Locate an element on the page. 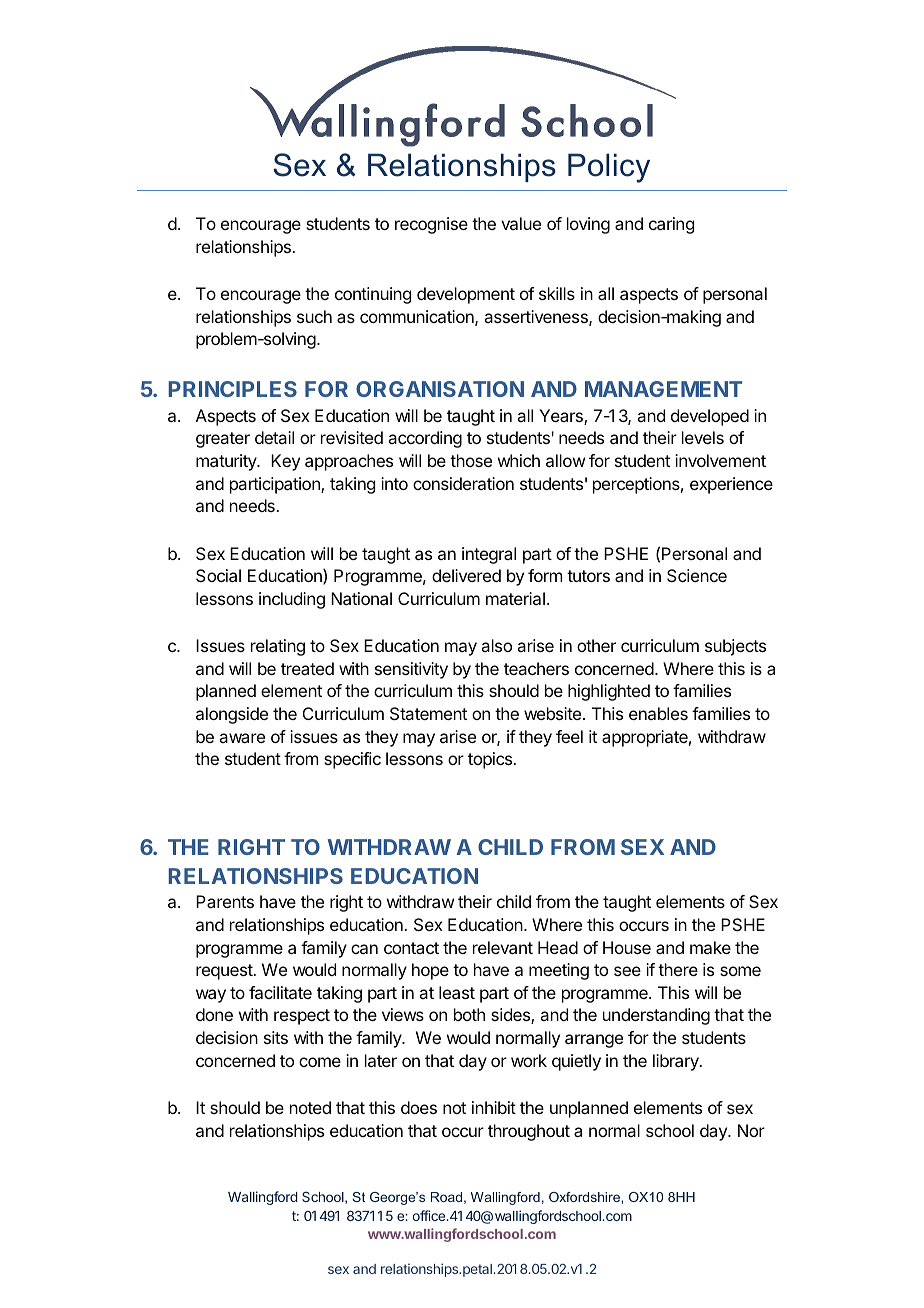 The image size is (924, 1308). levels is located at coordinates (703, 437).
